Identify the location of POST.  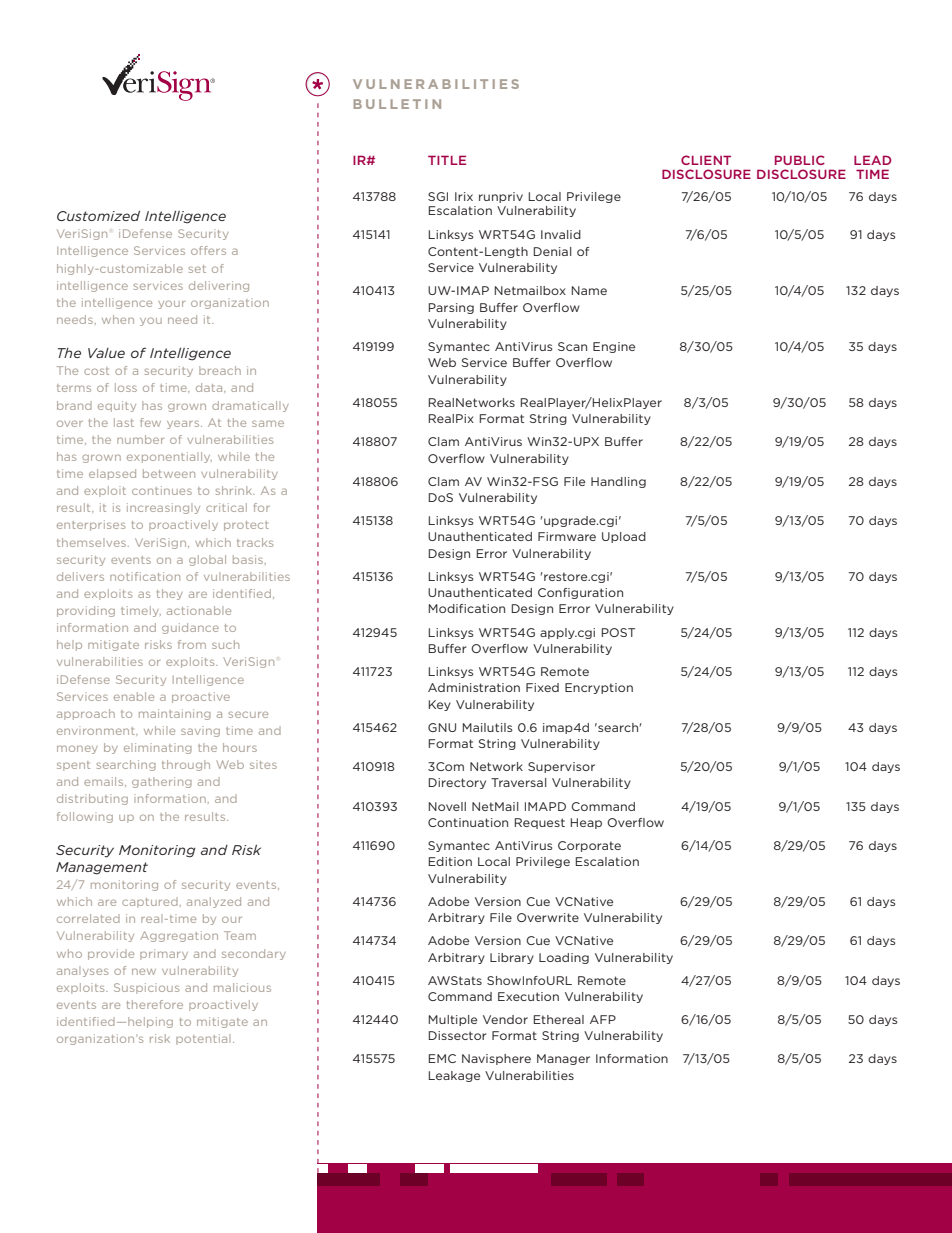
(618, 632).
